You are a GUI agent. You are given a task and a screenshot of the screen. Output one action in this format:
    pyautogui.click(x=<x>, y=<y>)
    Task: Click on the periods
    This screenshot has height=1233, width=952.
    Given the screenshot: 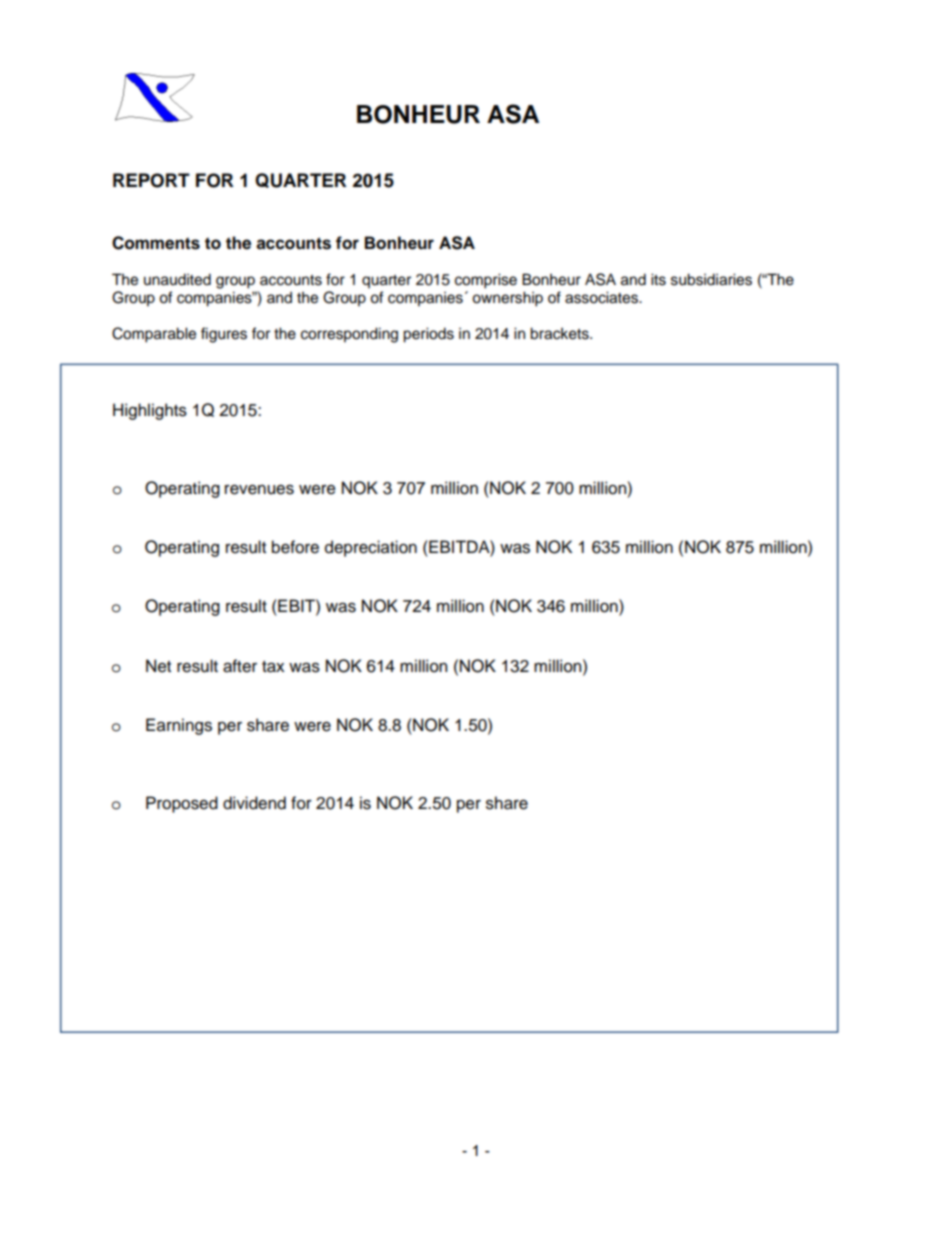 What is the action you would take?
    pyautogui.click(x=428, y=335)
